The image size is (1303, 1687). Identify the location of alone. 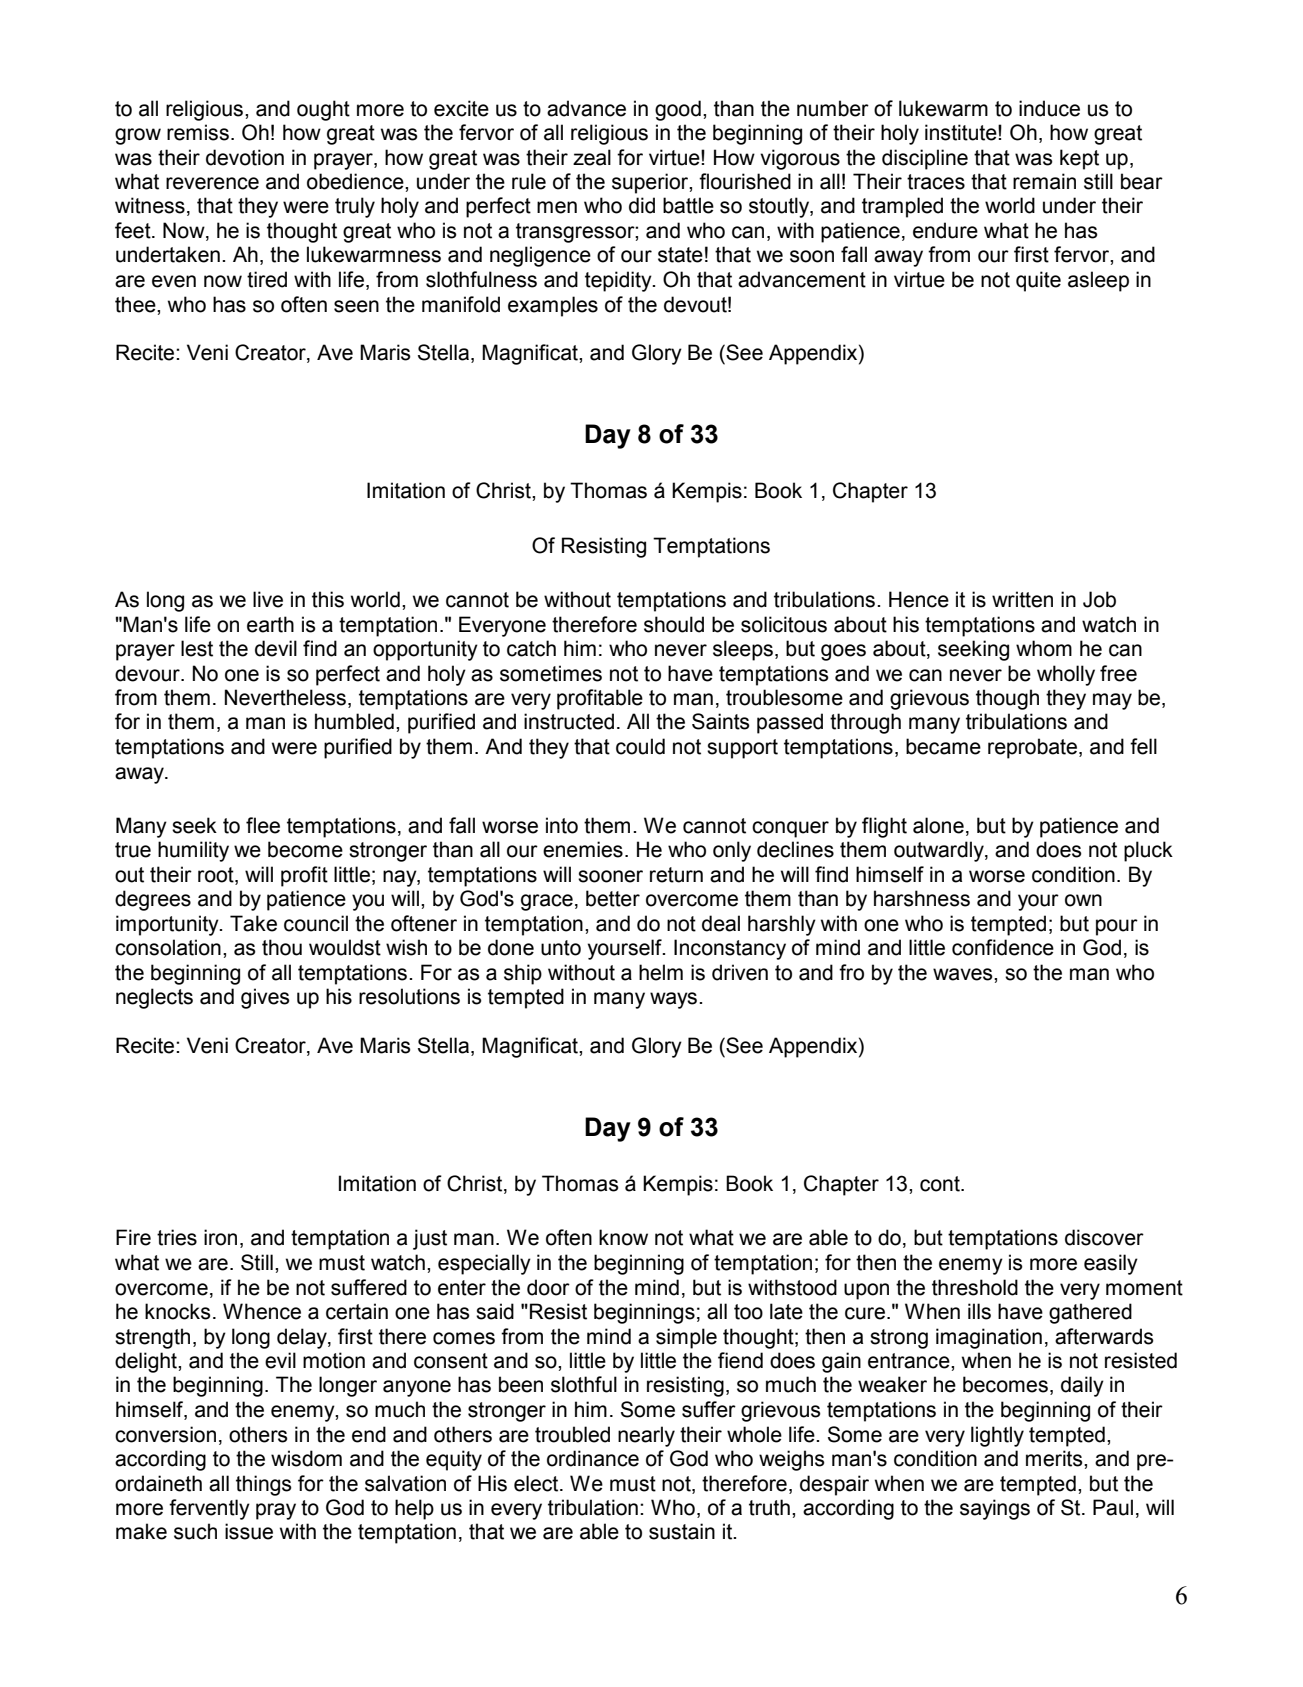
(938, 825).
